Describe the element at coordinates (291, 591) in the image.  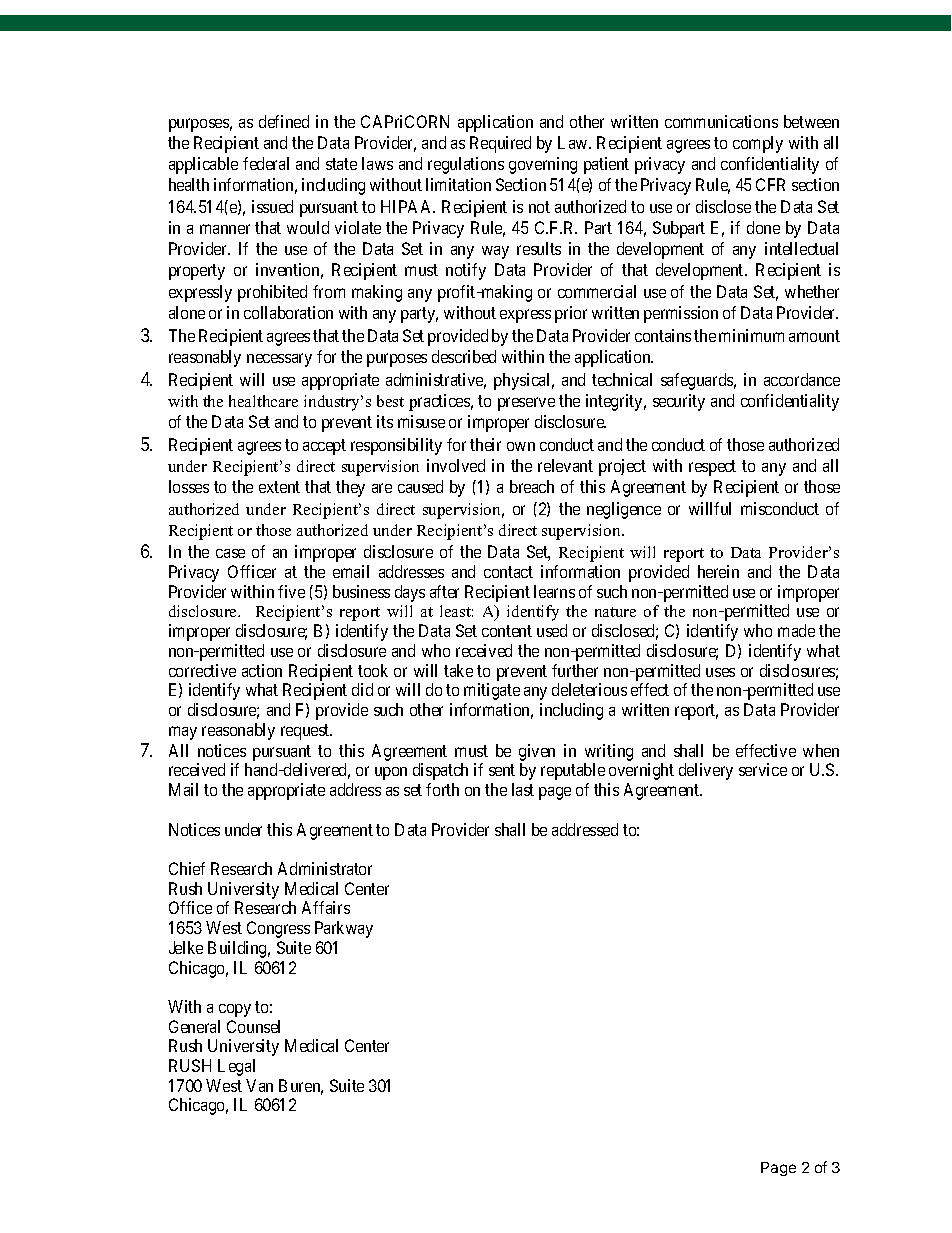
I see `five` at that location.
